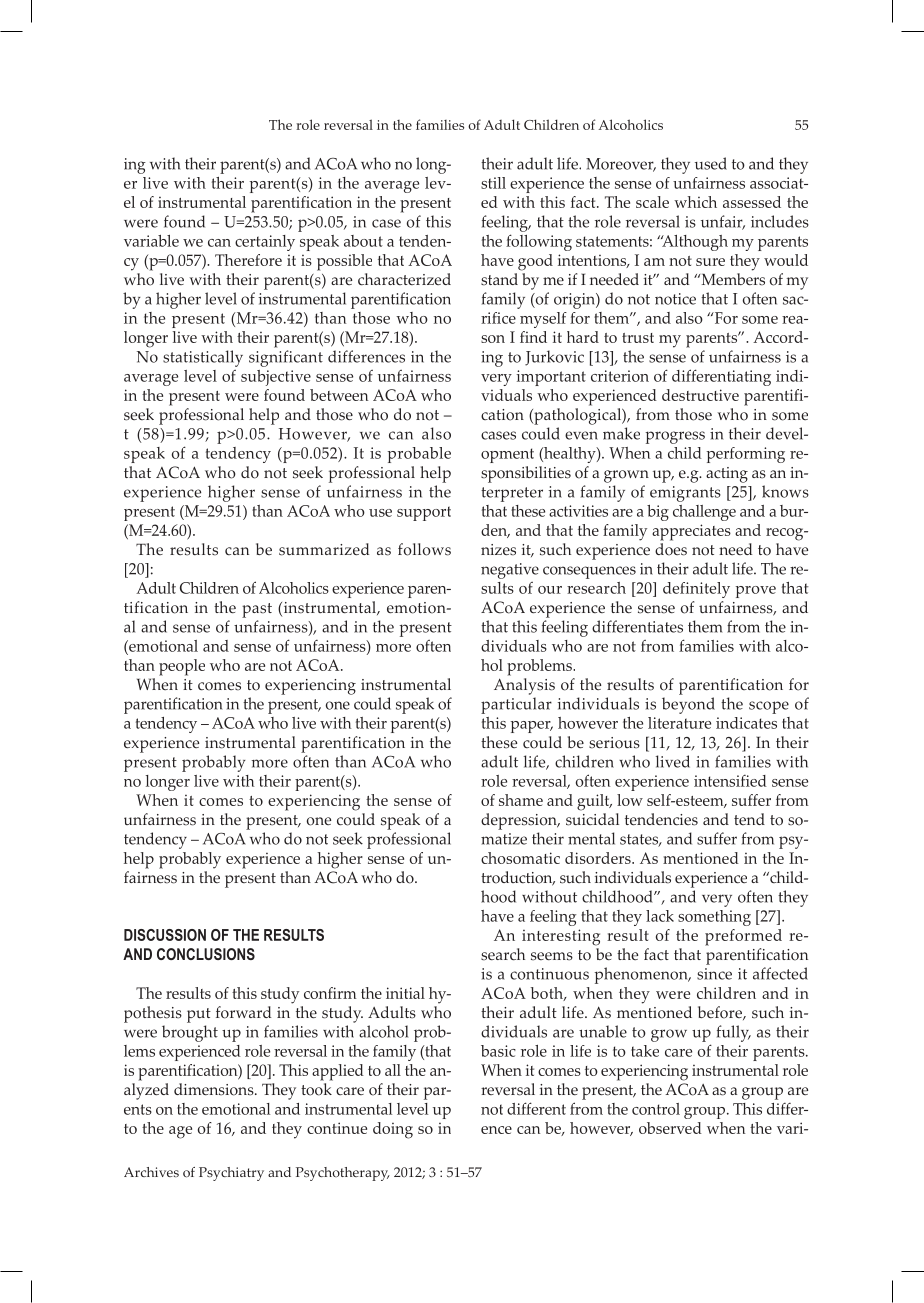  What do you see at coordinates (688, 705) in the image?
I see `beyond` at bounding box center [688, 705].
